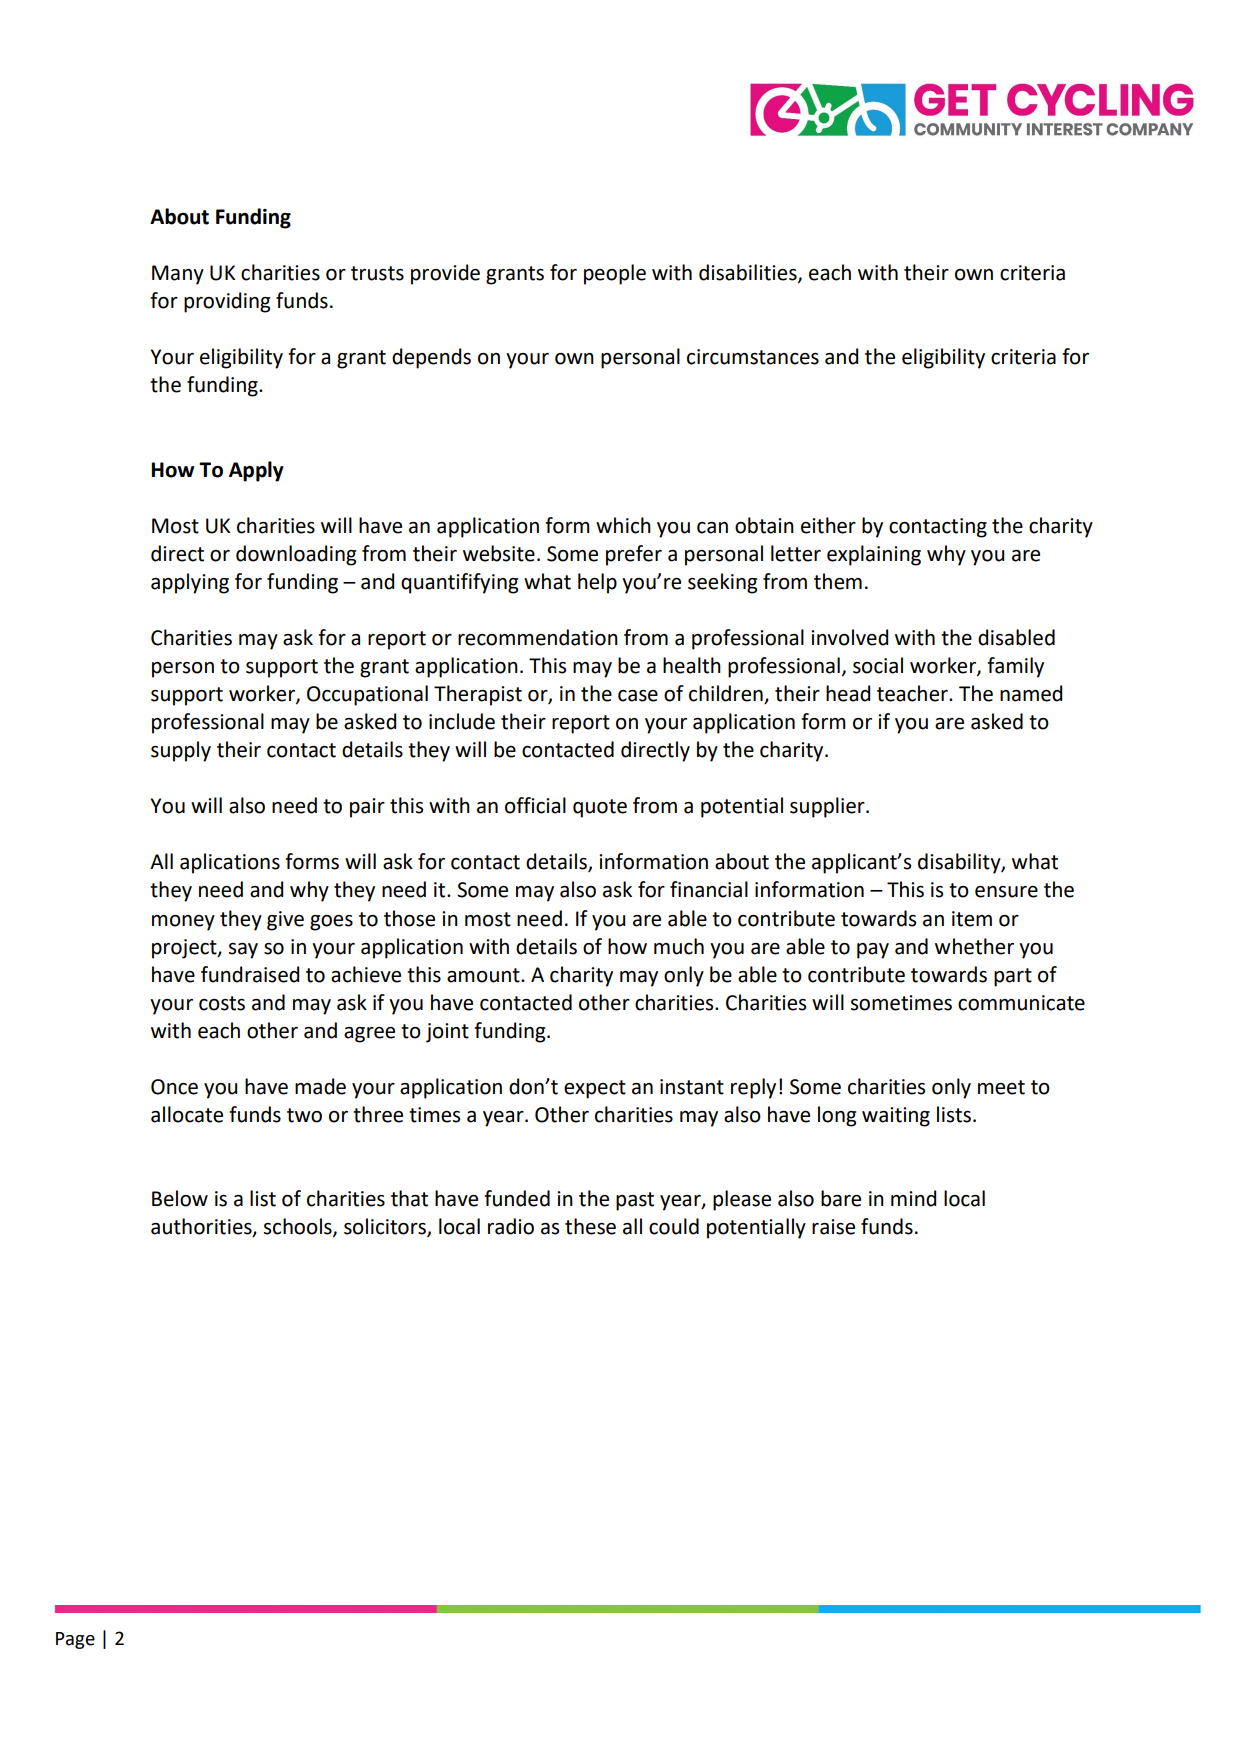 The width and height of the screenshot is (1244, 1759). What do you see at coordinates (753, 357) in the screenshot?
I see `circumstances` at bounding box center [753, 357].
